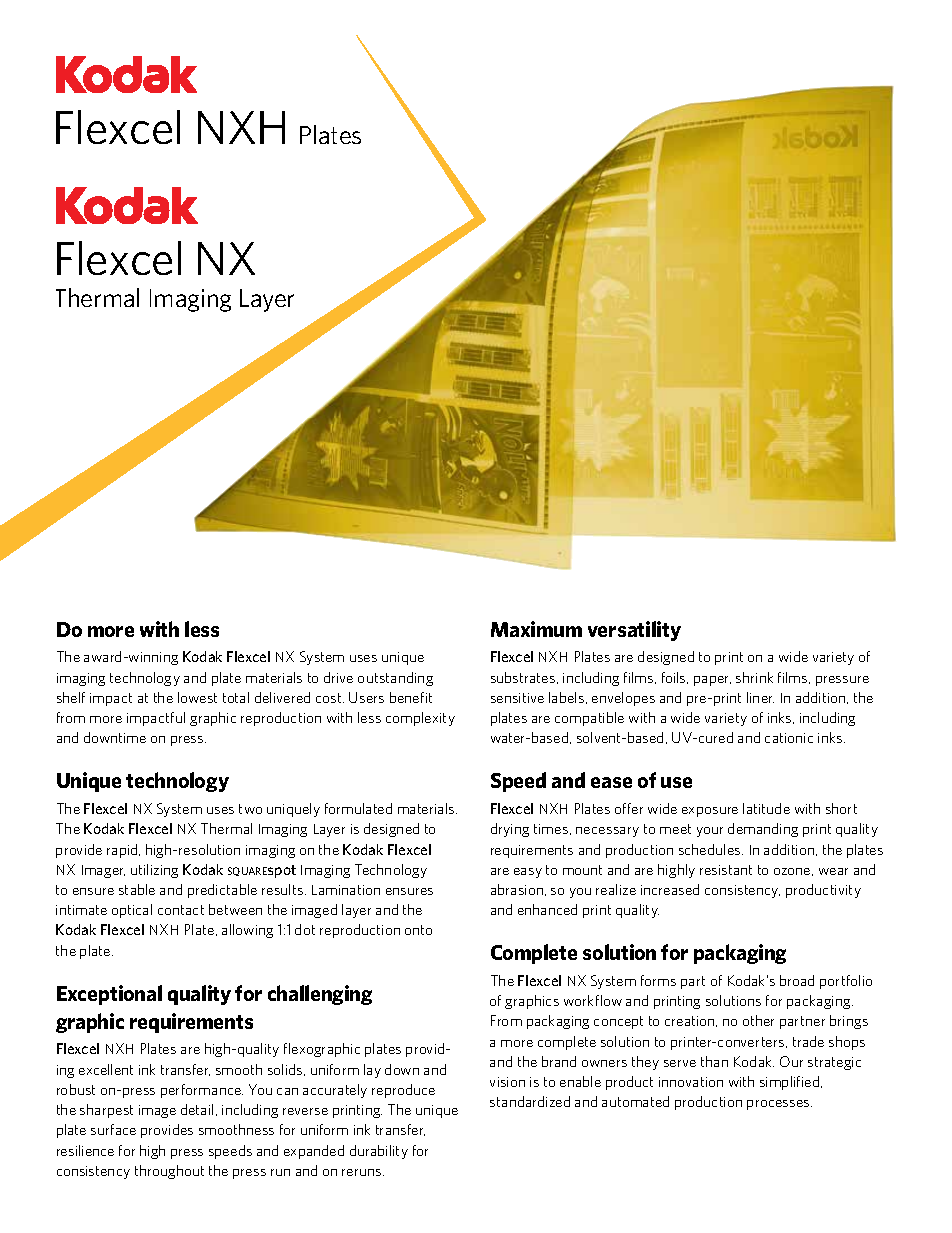 The height and width of the image is (1233, 952). What do you see at coordinates (754, 677) in the image?
I see `shrink` at bounding box center [754, 677].
